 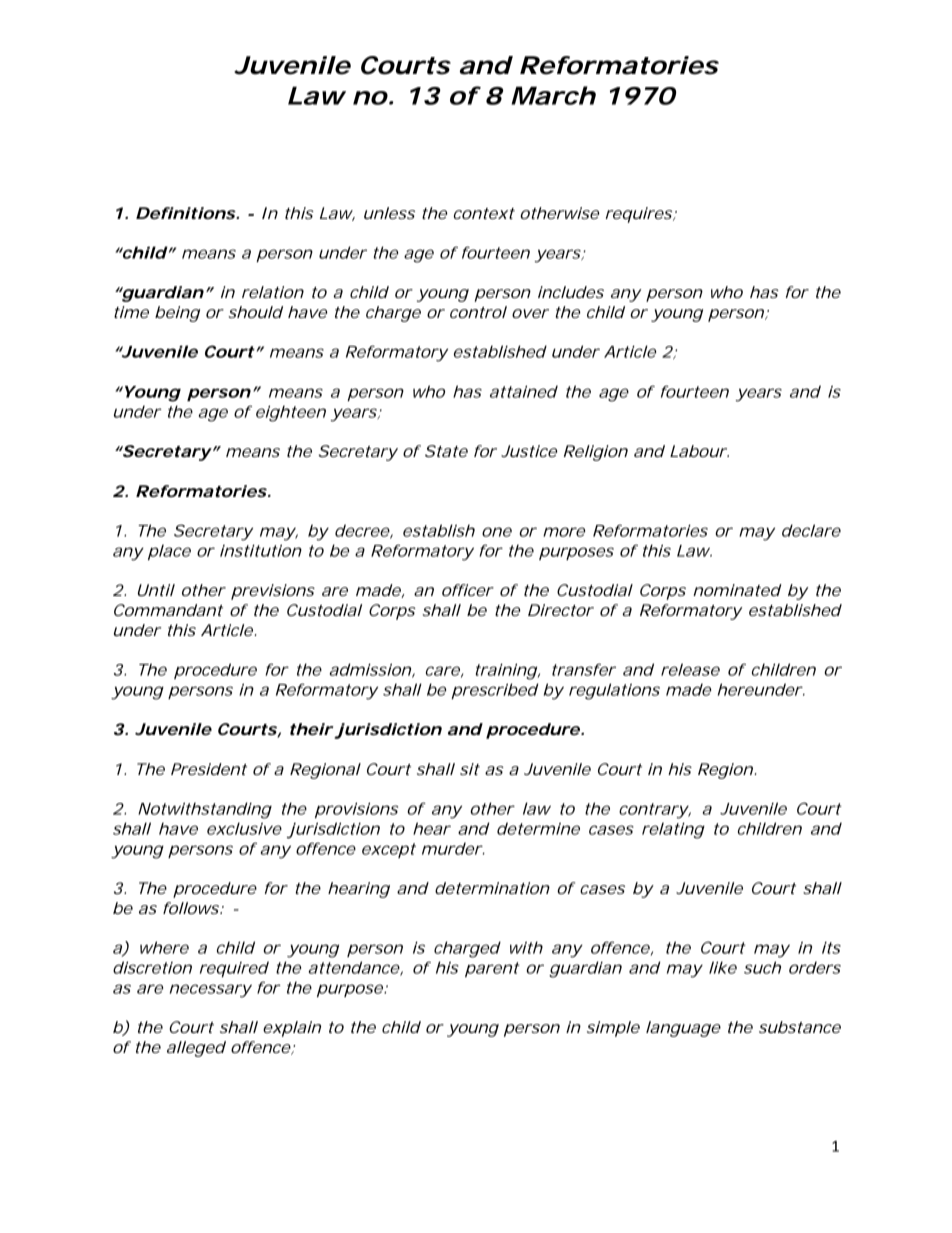 I want to click on context, so click(x=484, y=213).
